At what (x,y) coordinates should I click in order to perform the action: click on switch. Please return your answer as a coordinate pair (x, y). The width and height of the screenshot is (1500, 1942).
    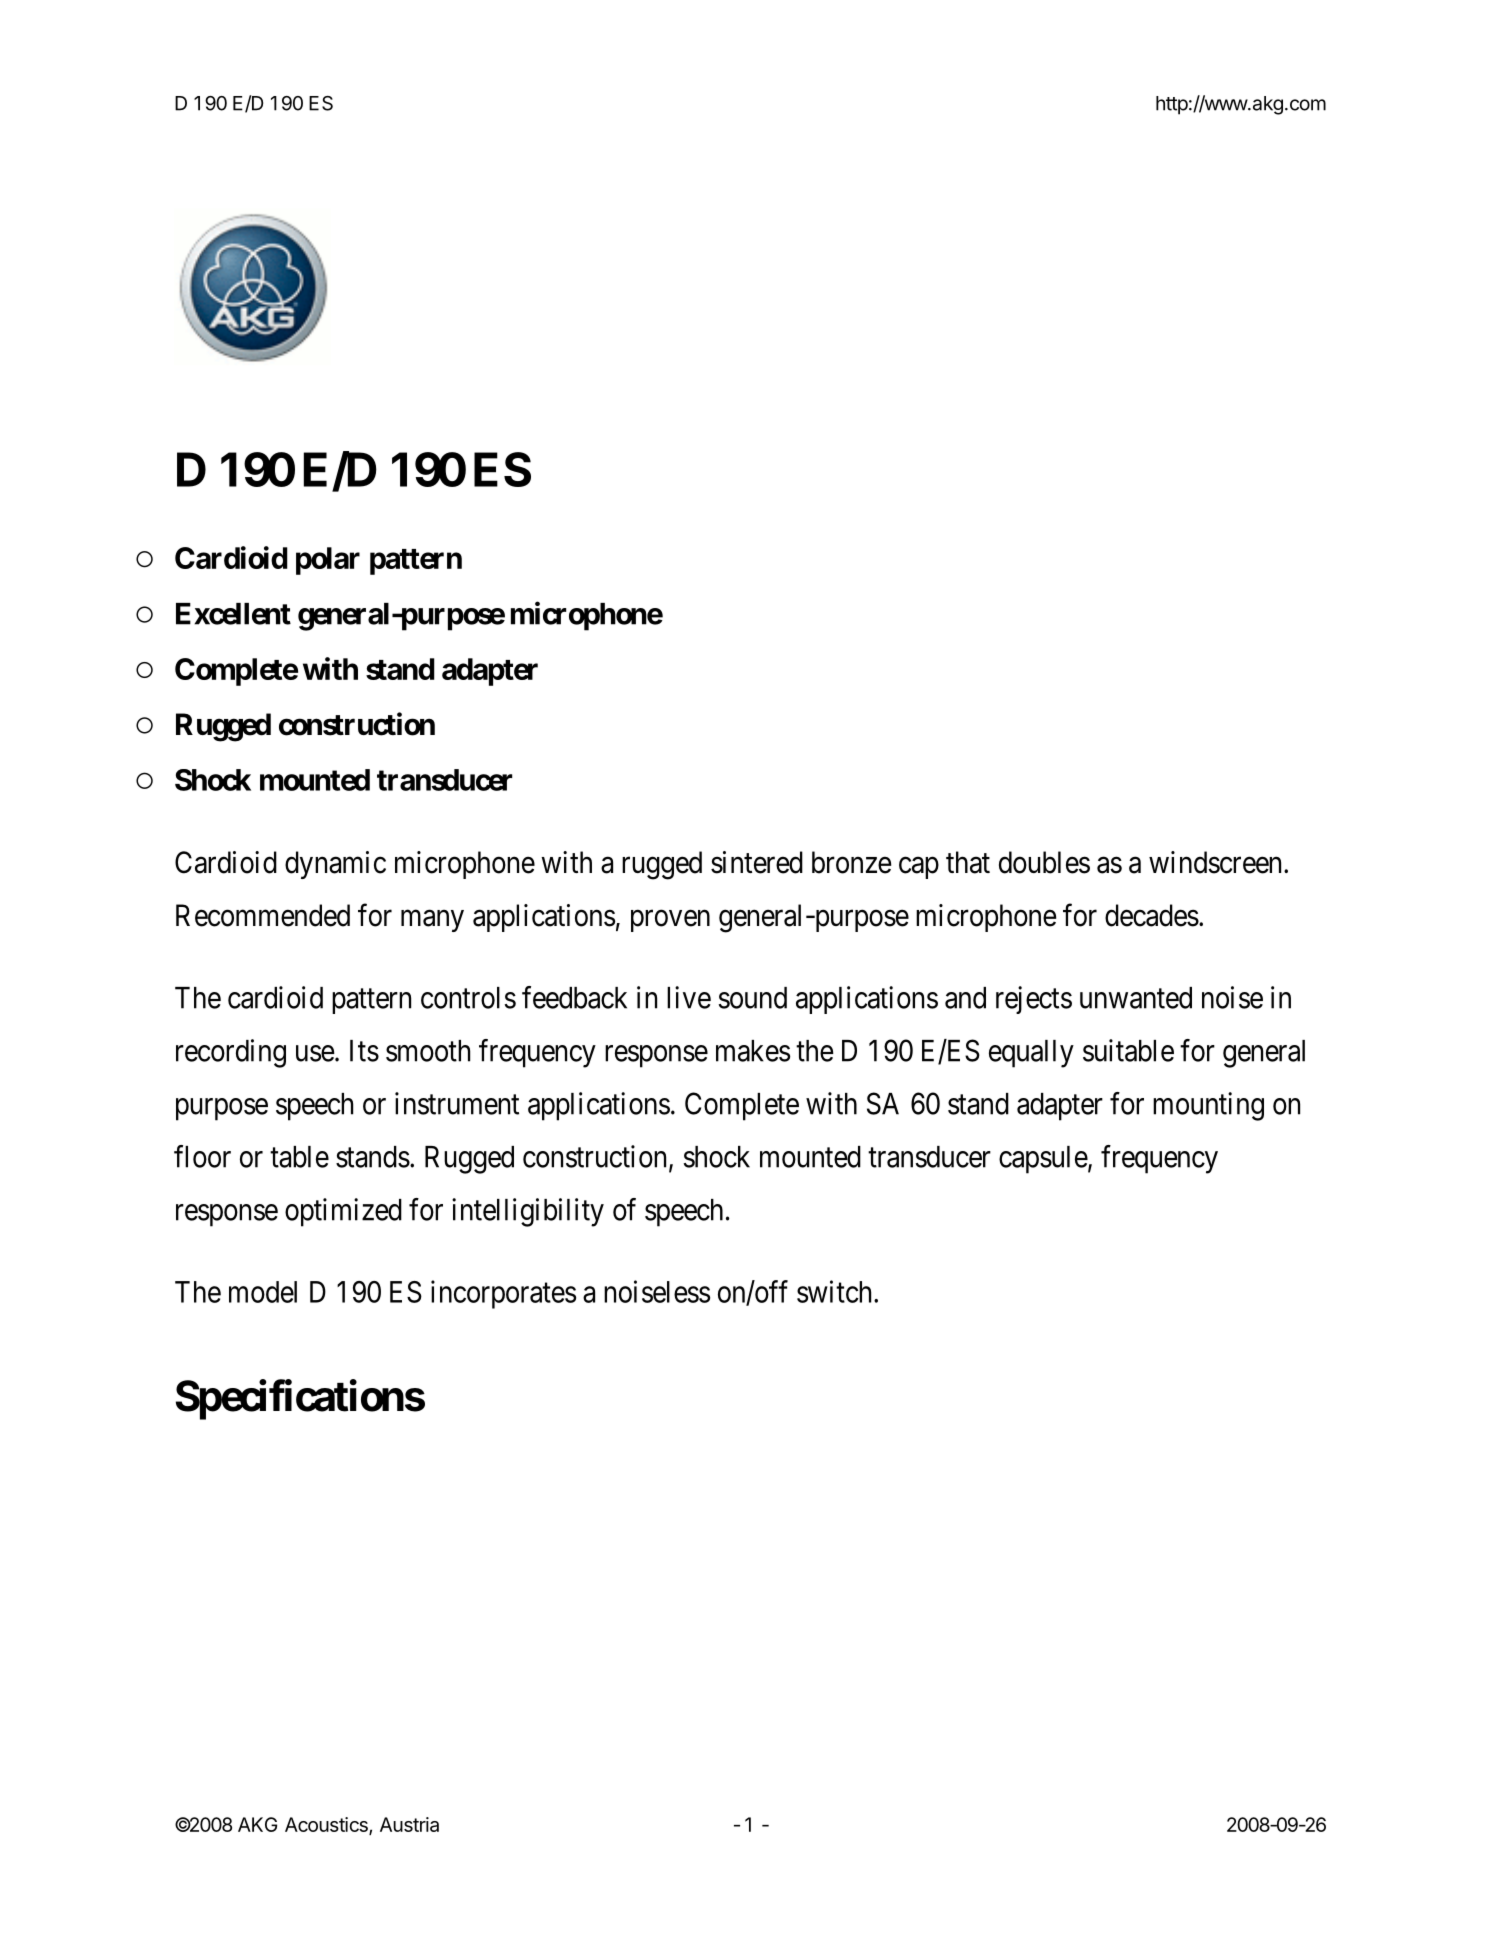
    Looking at the image, I should click on (836, 1291).
